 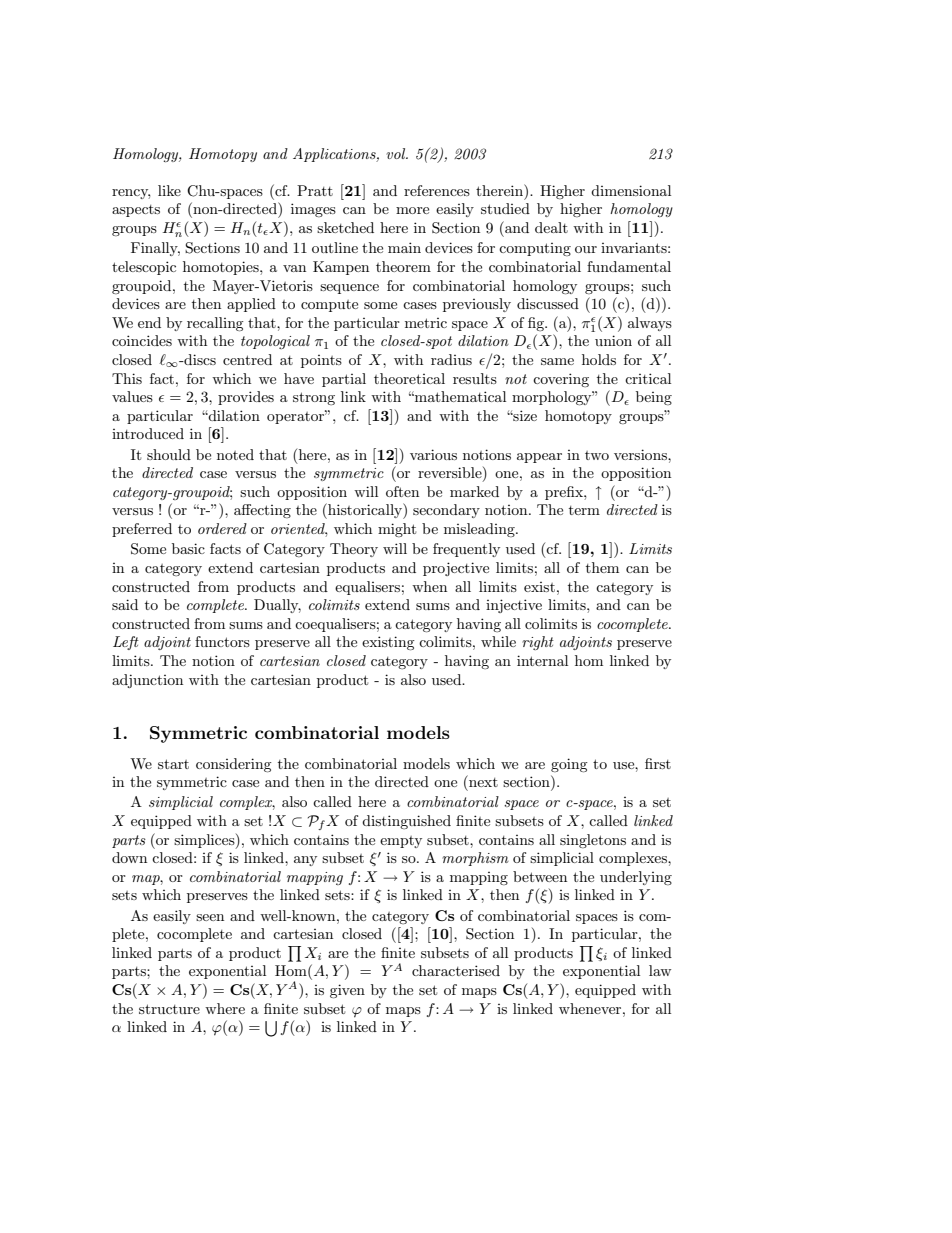 What do you see at coordinates (660, 970) in the document?
I see `law` at bounding box center [660, 970].
